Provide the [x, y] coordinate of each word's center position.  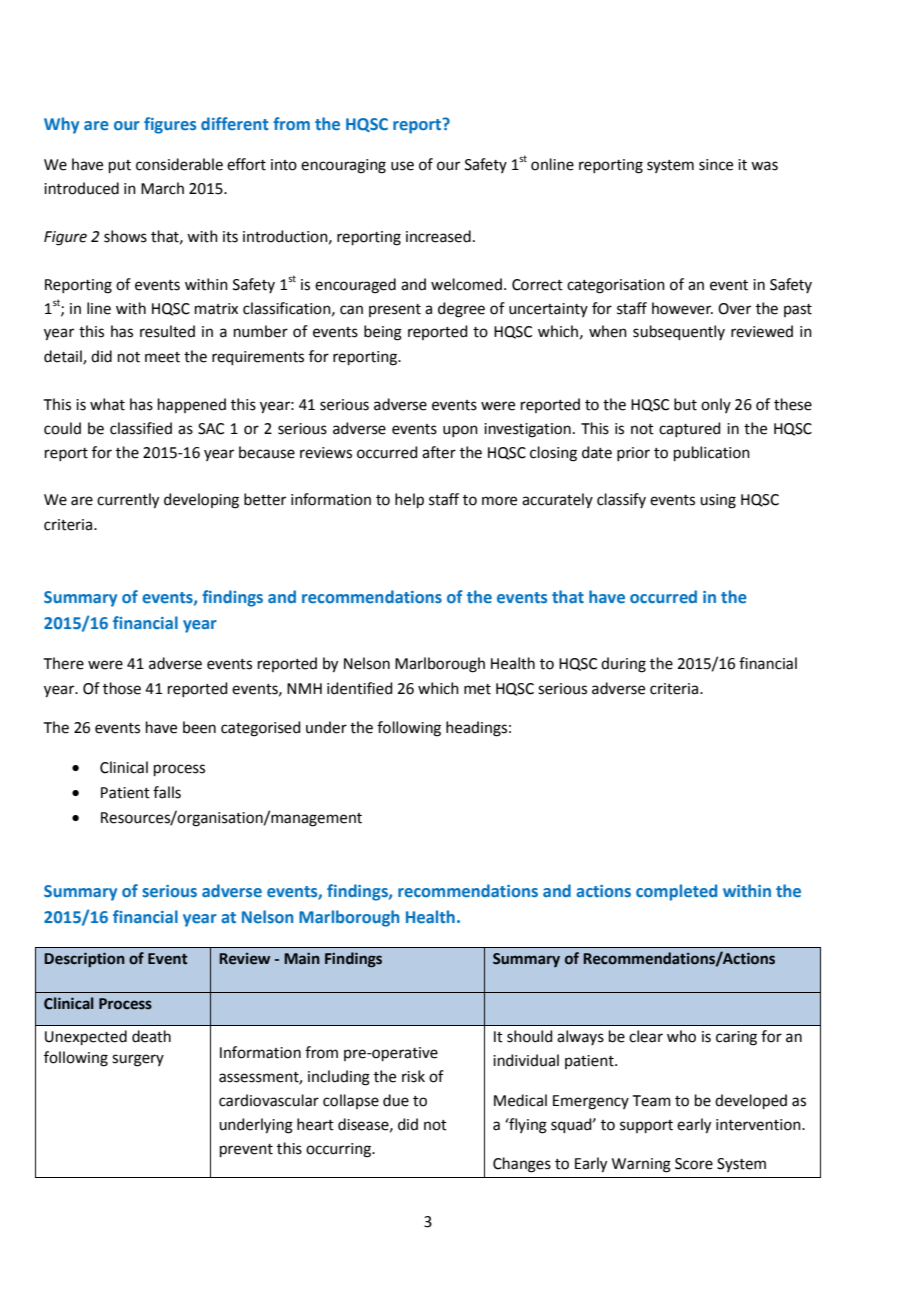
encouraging [343, 166]
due [396, 1100]
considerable [179, 164]
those [122, 688]
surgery [138, 1060]
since [716, 165]
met [477, 689]
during [623, 665]
